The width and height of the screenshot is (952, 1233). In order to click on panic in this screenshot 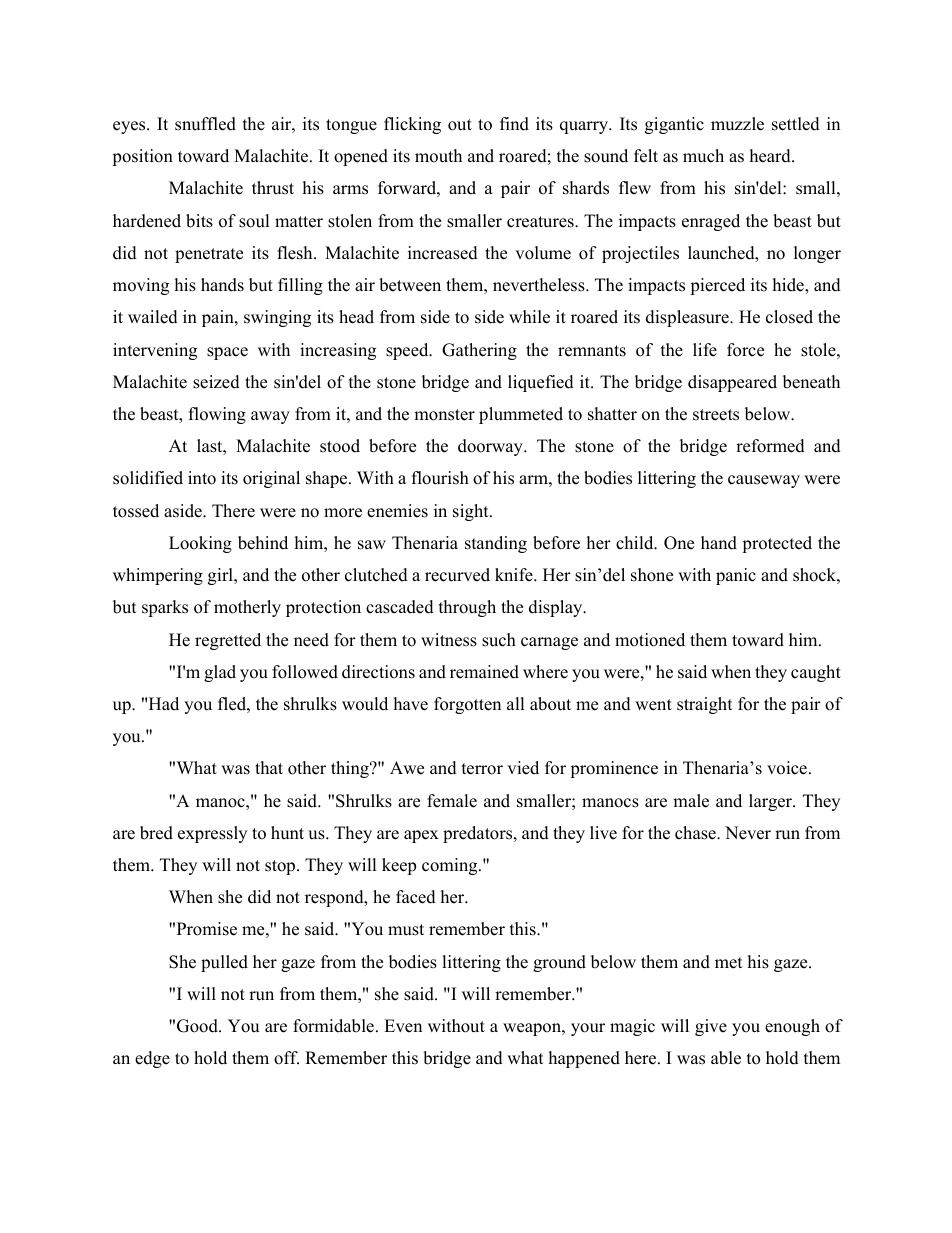, I will do `click(736, 576)`.
